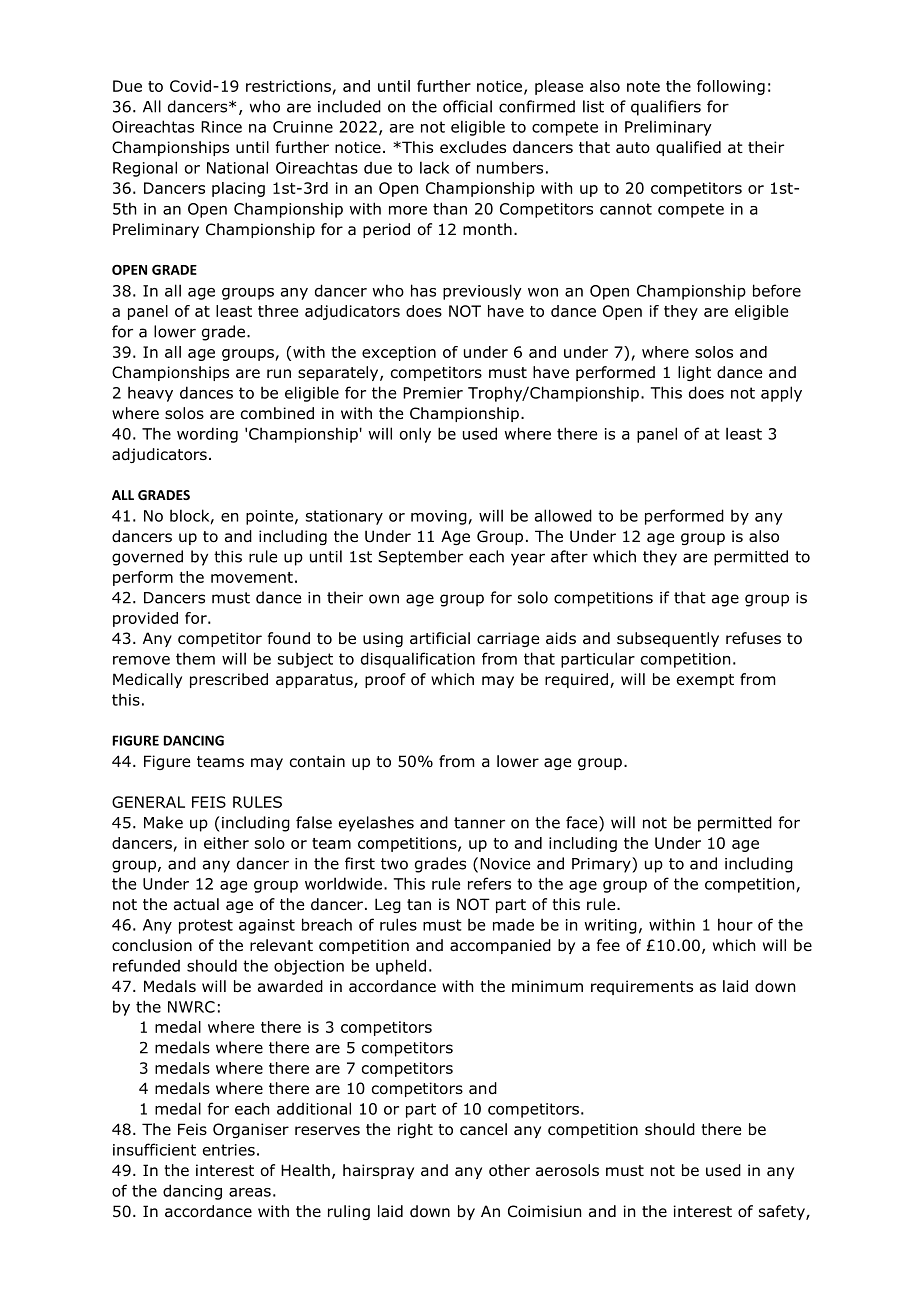  Describe the element at coordinates (237, 167) in the screenshot. I see `National` at that location.
